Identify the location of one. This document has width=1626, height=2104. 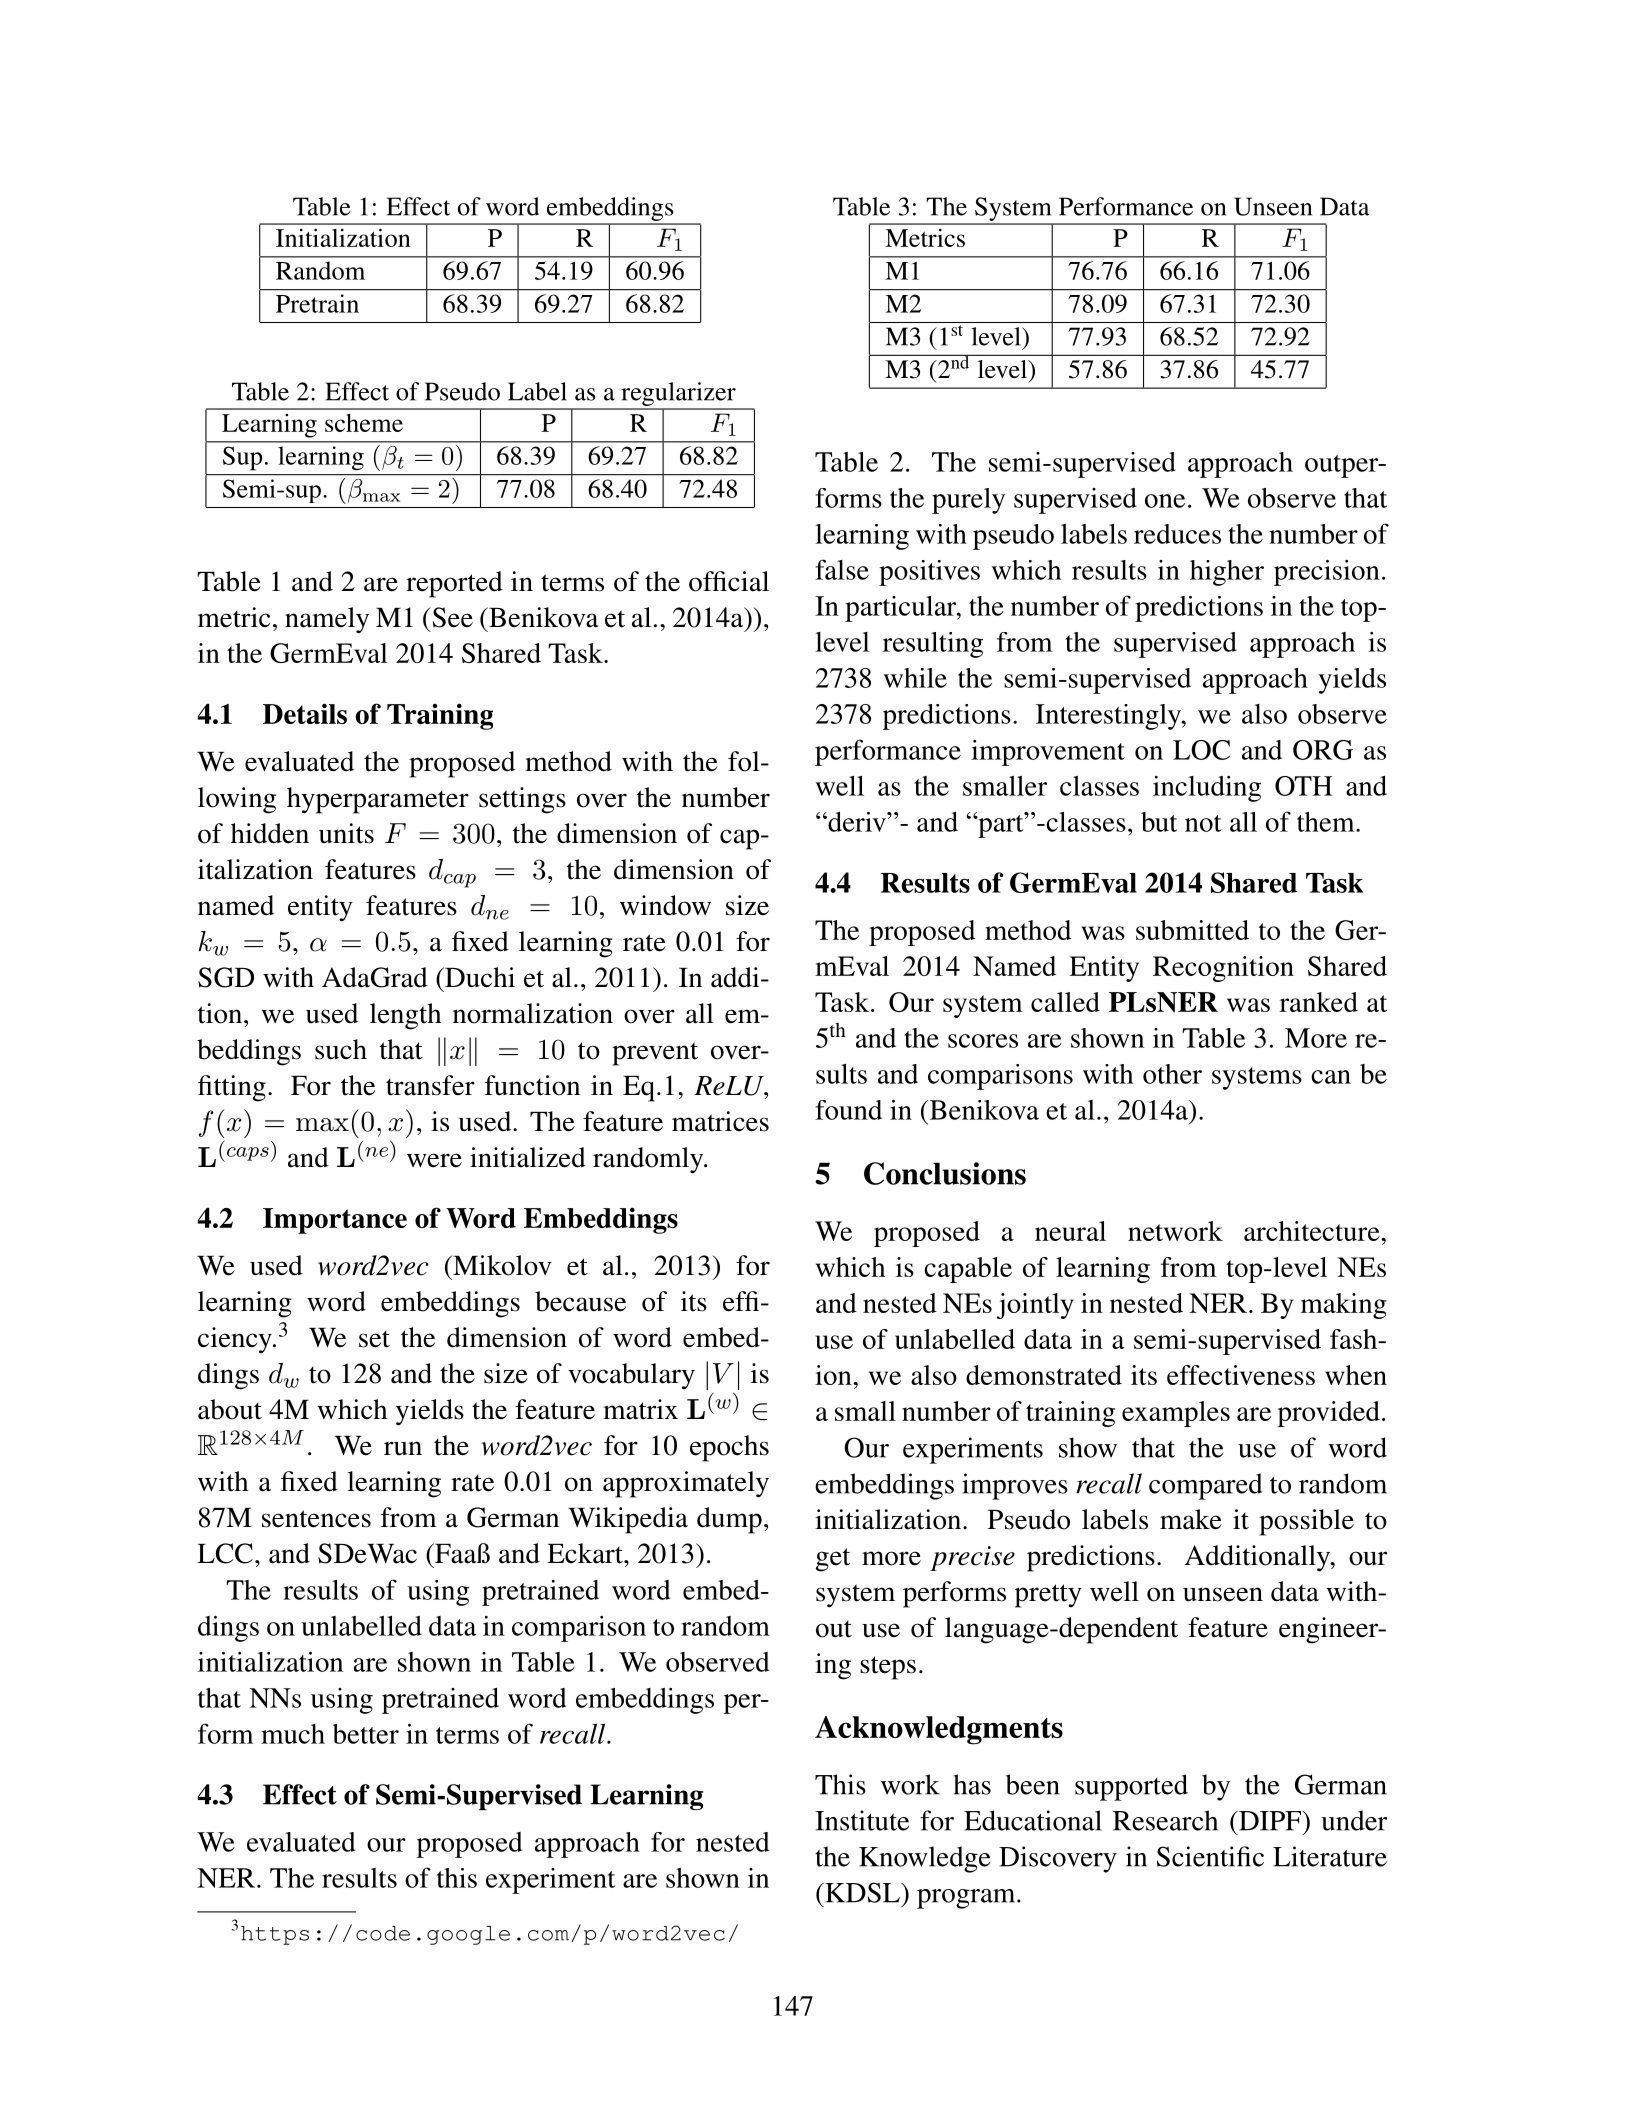
(1165, 501).
